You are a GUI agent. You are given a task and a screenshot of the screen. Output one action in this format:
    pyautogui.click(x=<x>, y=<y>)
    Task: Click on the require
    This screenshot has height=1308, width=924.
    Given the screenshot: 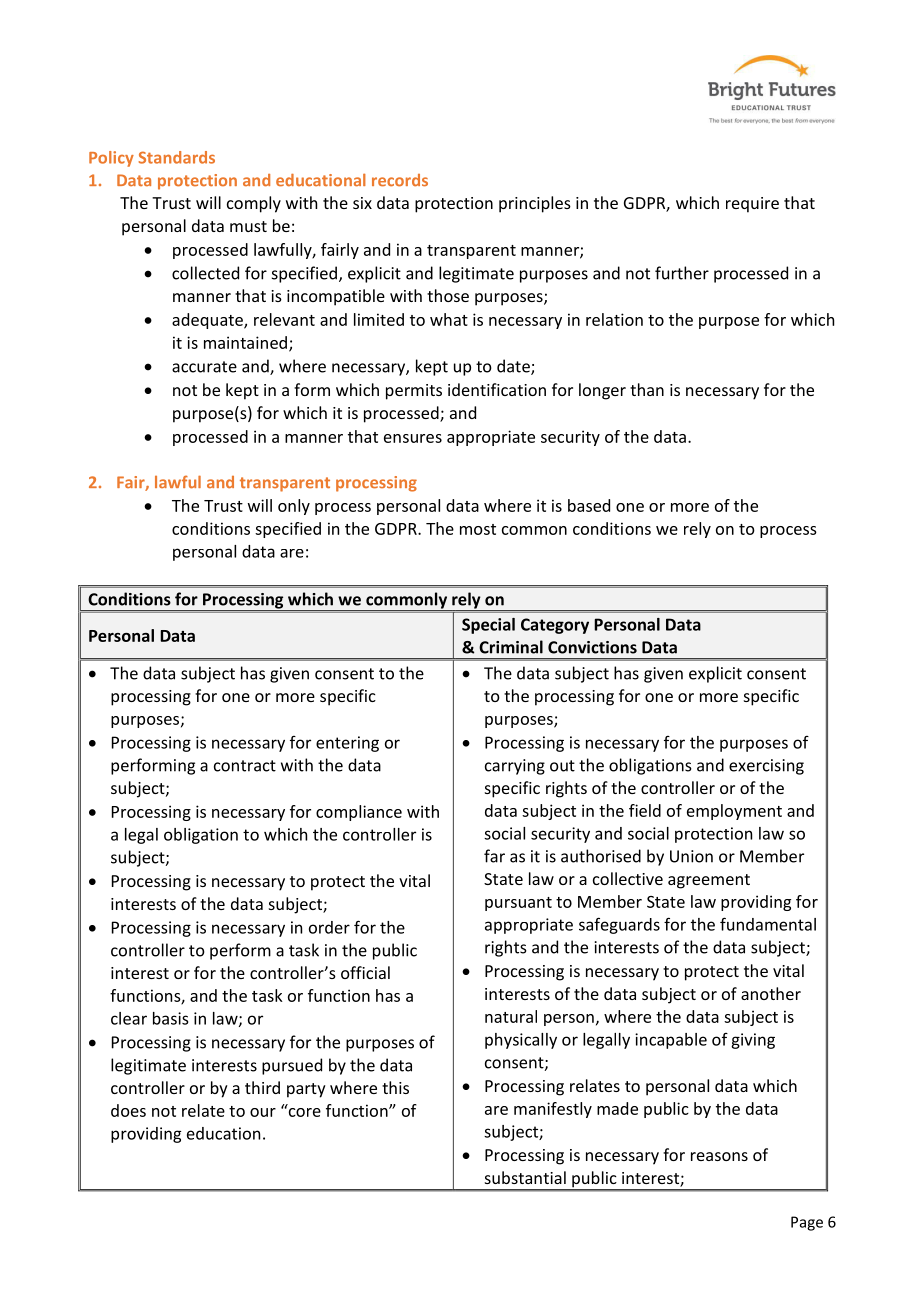 What is the action you would take?
    pyautogui.click(x=752, y=205)
